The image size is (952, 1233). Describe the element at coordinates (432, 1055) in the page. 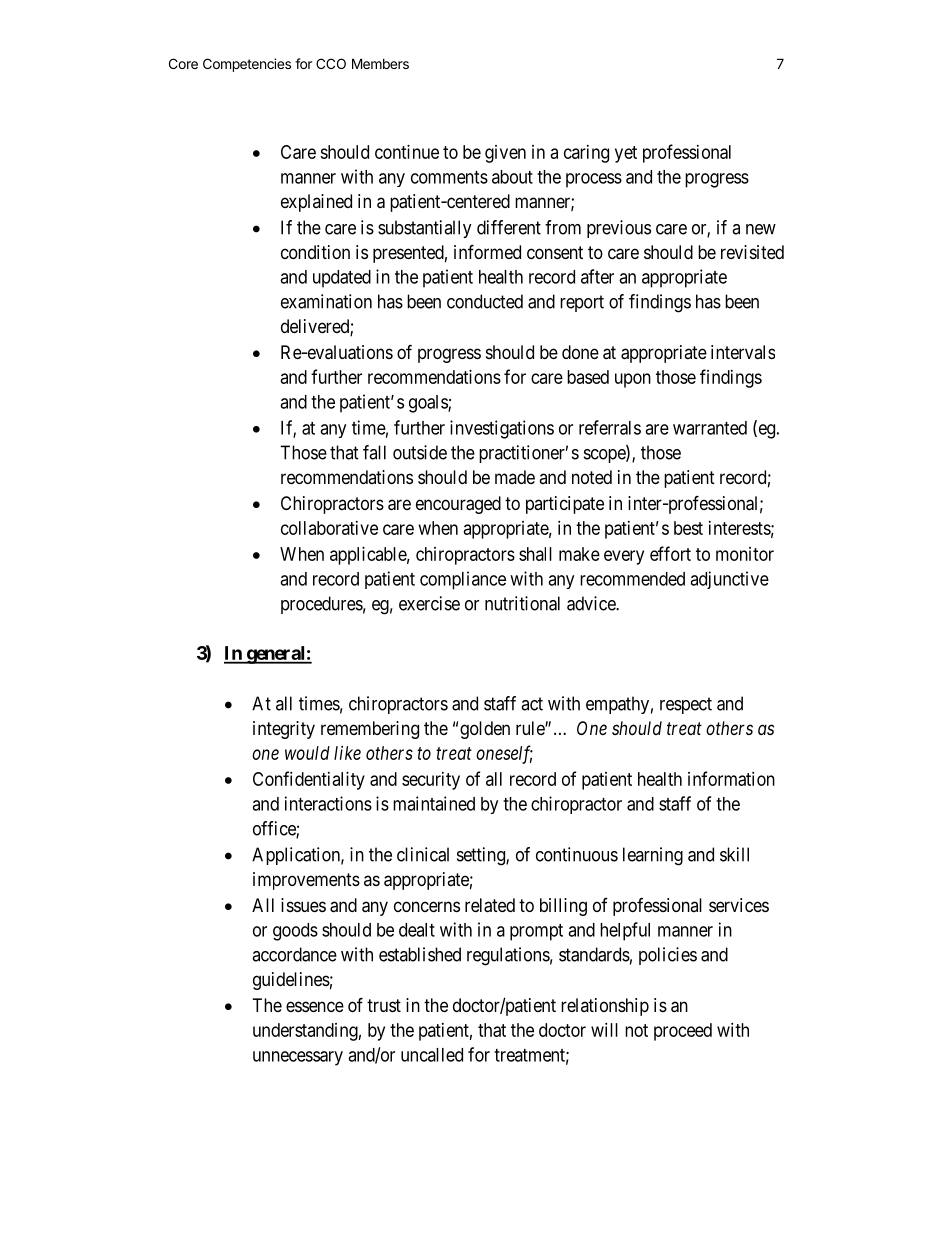

I see `uncalled` at that location.
